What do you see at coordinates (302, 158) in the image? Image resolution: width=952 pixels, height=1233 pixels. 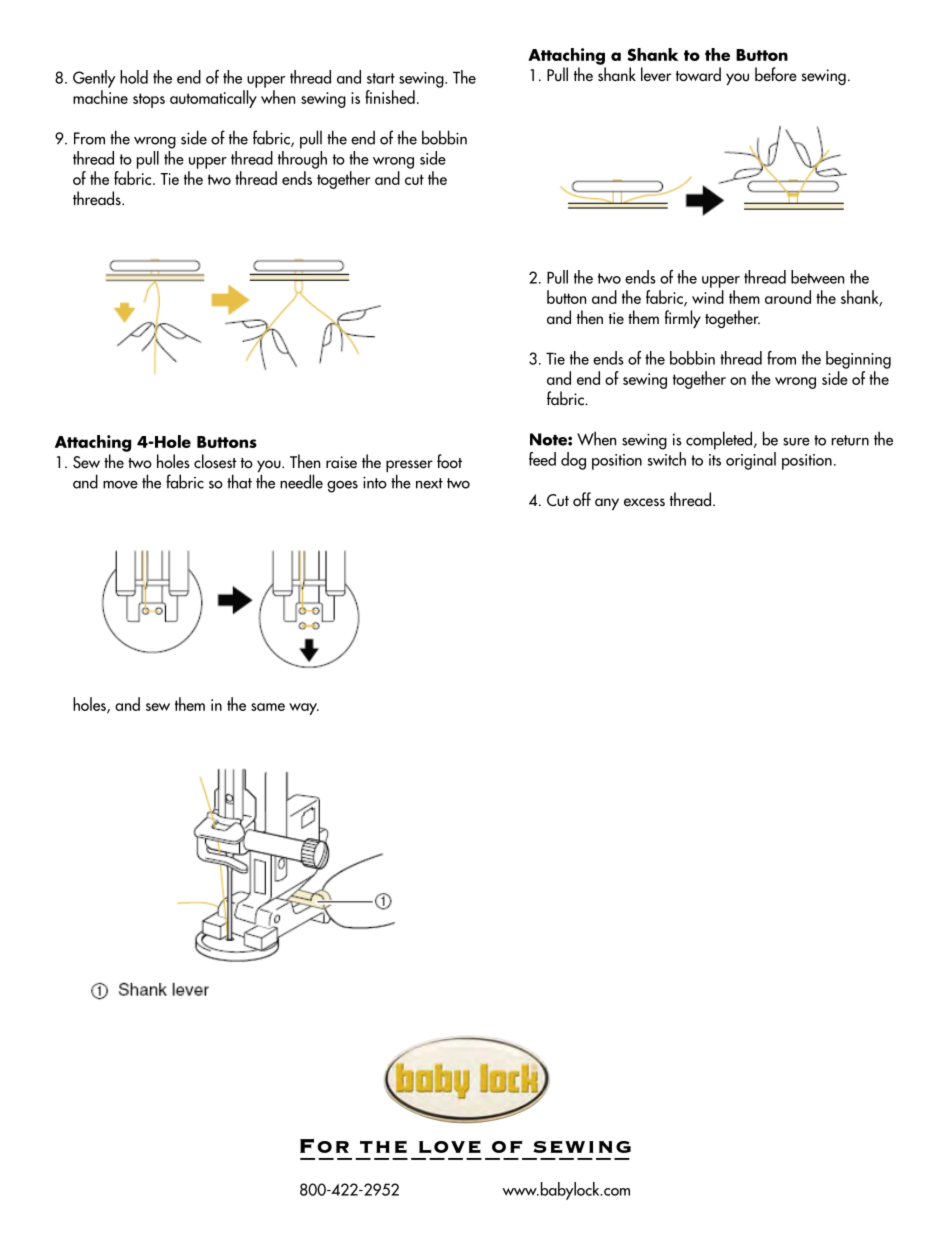 I see `through` at bounding box center [302, 158].
